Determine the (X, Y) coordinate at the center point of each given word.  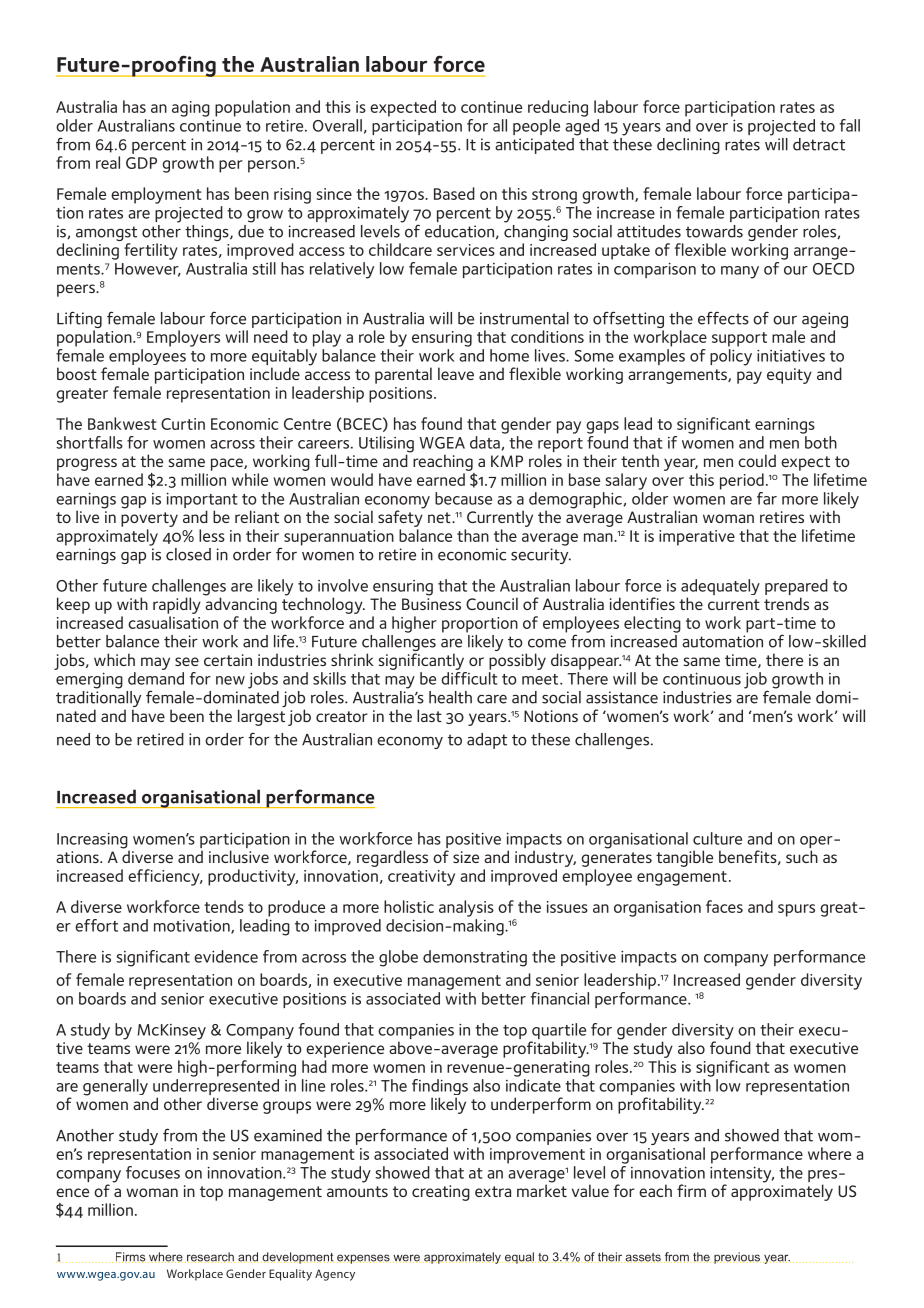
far (767, 498)
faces (724, 906)
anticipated (534, 146)
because (463, 498)
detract (819, 144)
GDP (141, 163)
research (210, 1257)
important (202, 500)
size (466, 857)
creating (441, 1193)
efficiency (165, 877)
